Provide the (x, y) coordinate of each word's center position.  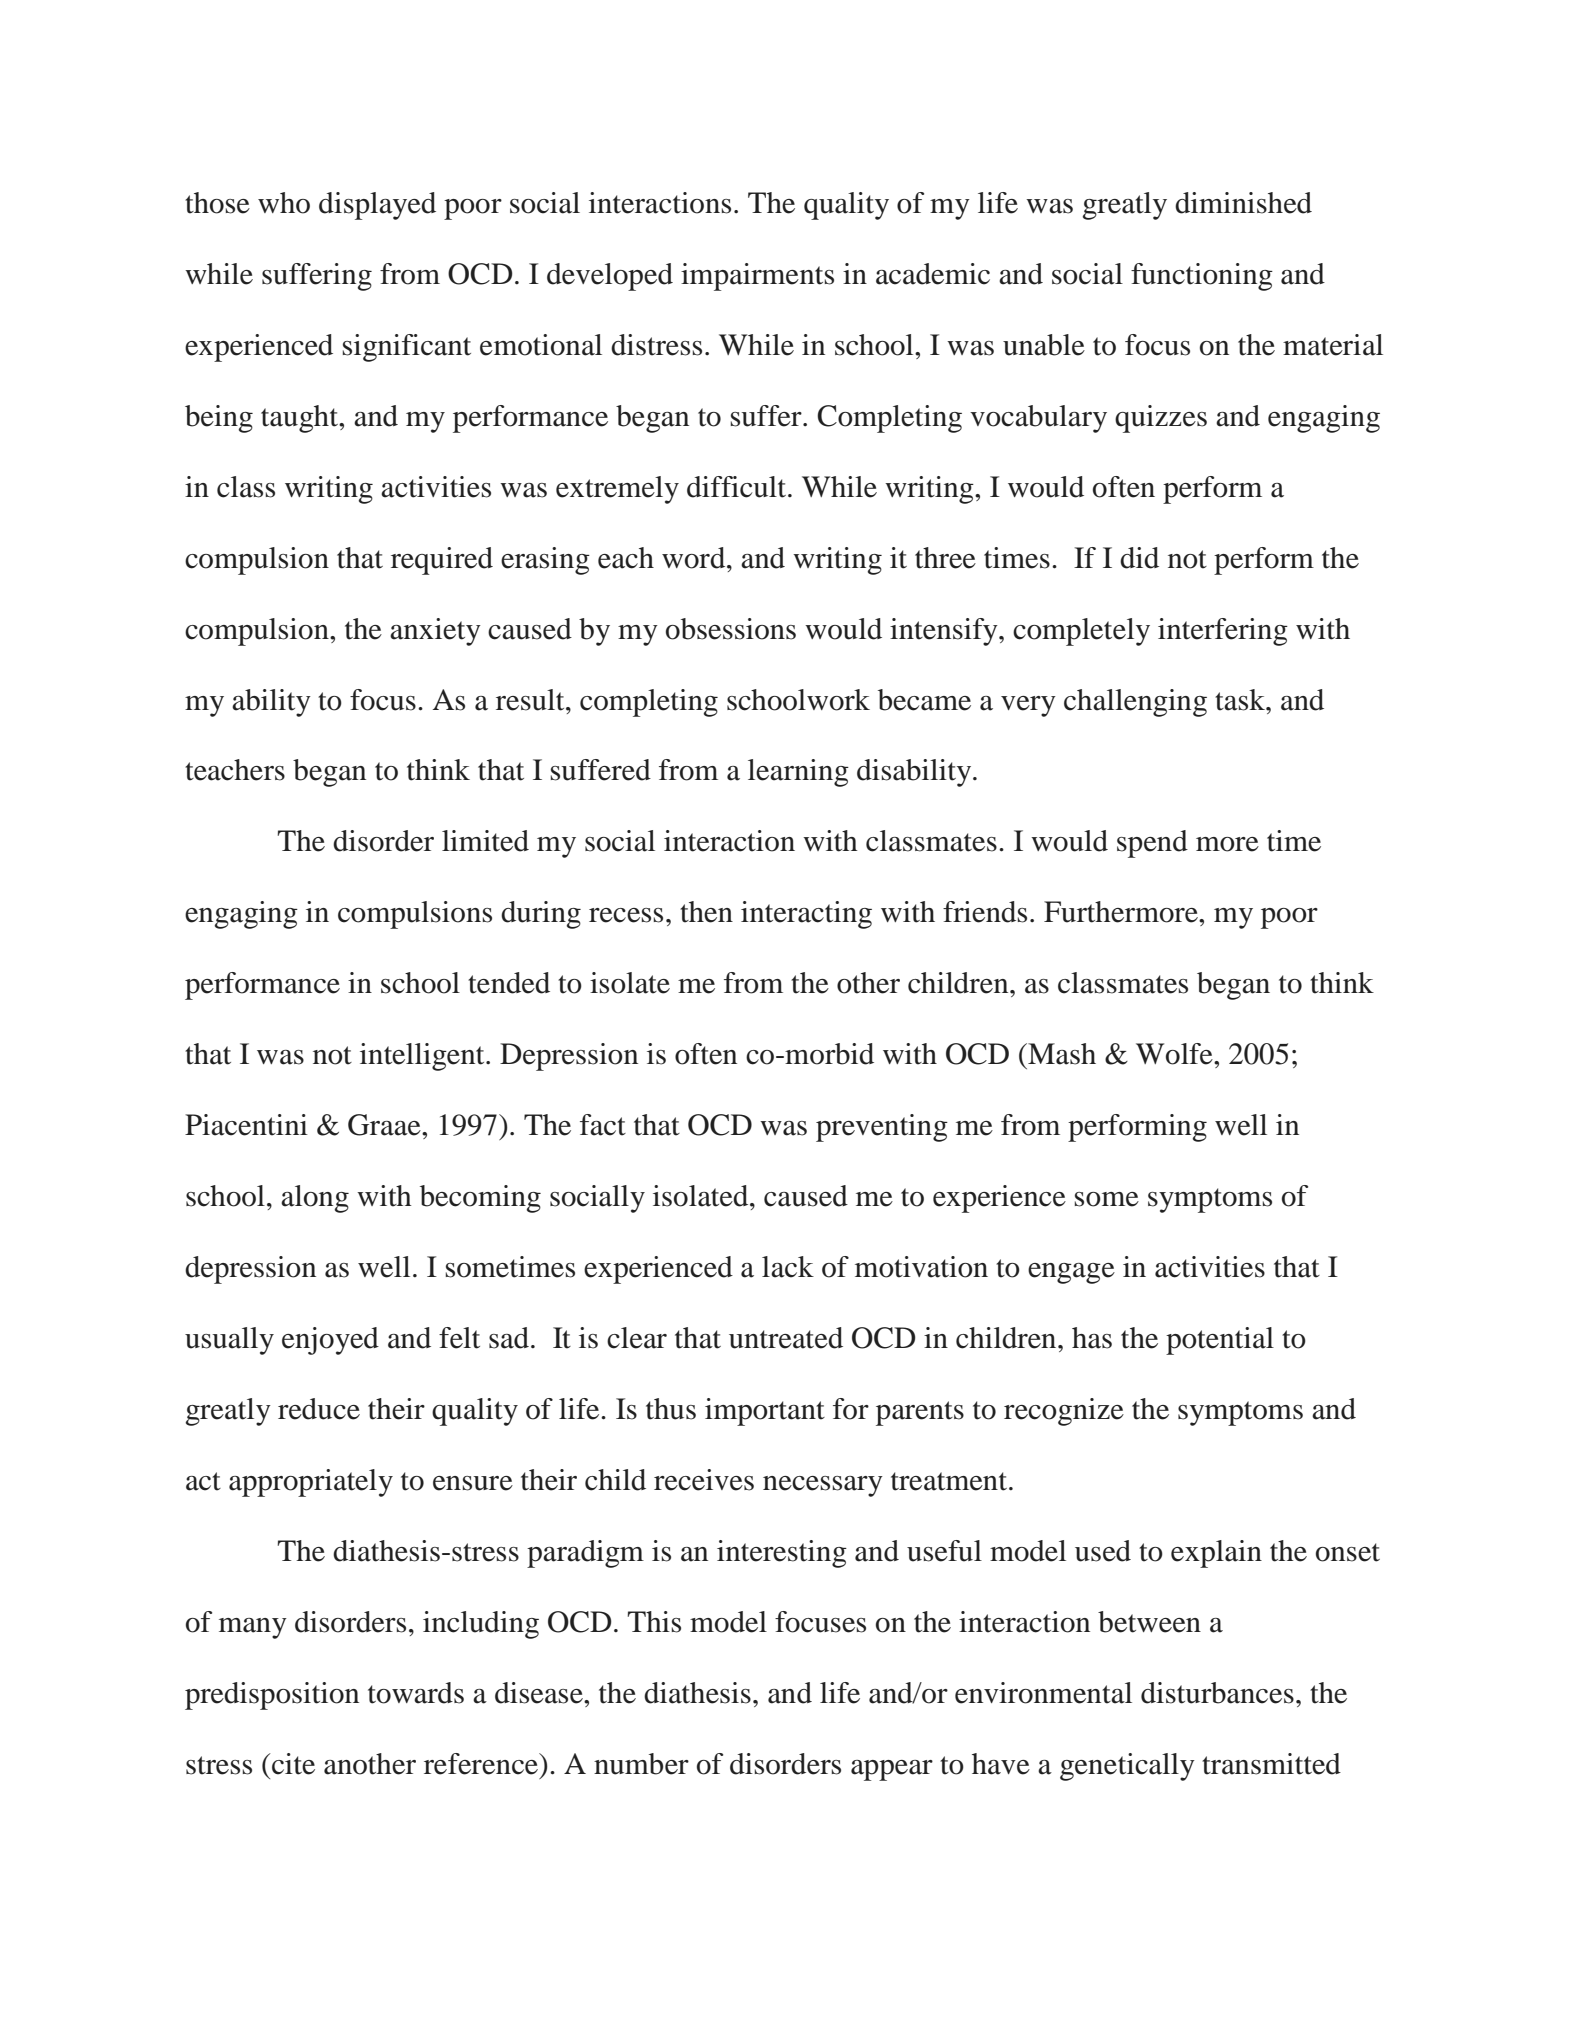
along (315, 1199)
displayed (377, 206)
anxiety (435, 632)
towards (416, 1693)
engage (1071, 1273)
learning (798, 773)
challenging (1135, 703)
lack (788, 1267)
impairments (757, 277)
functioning (1202, 277)
